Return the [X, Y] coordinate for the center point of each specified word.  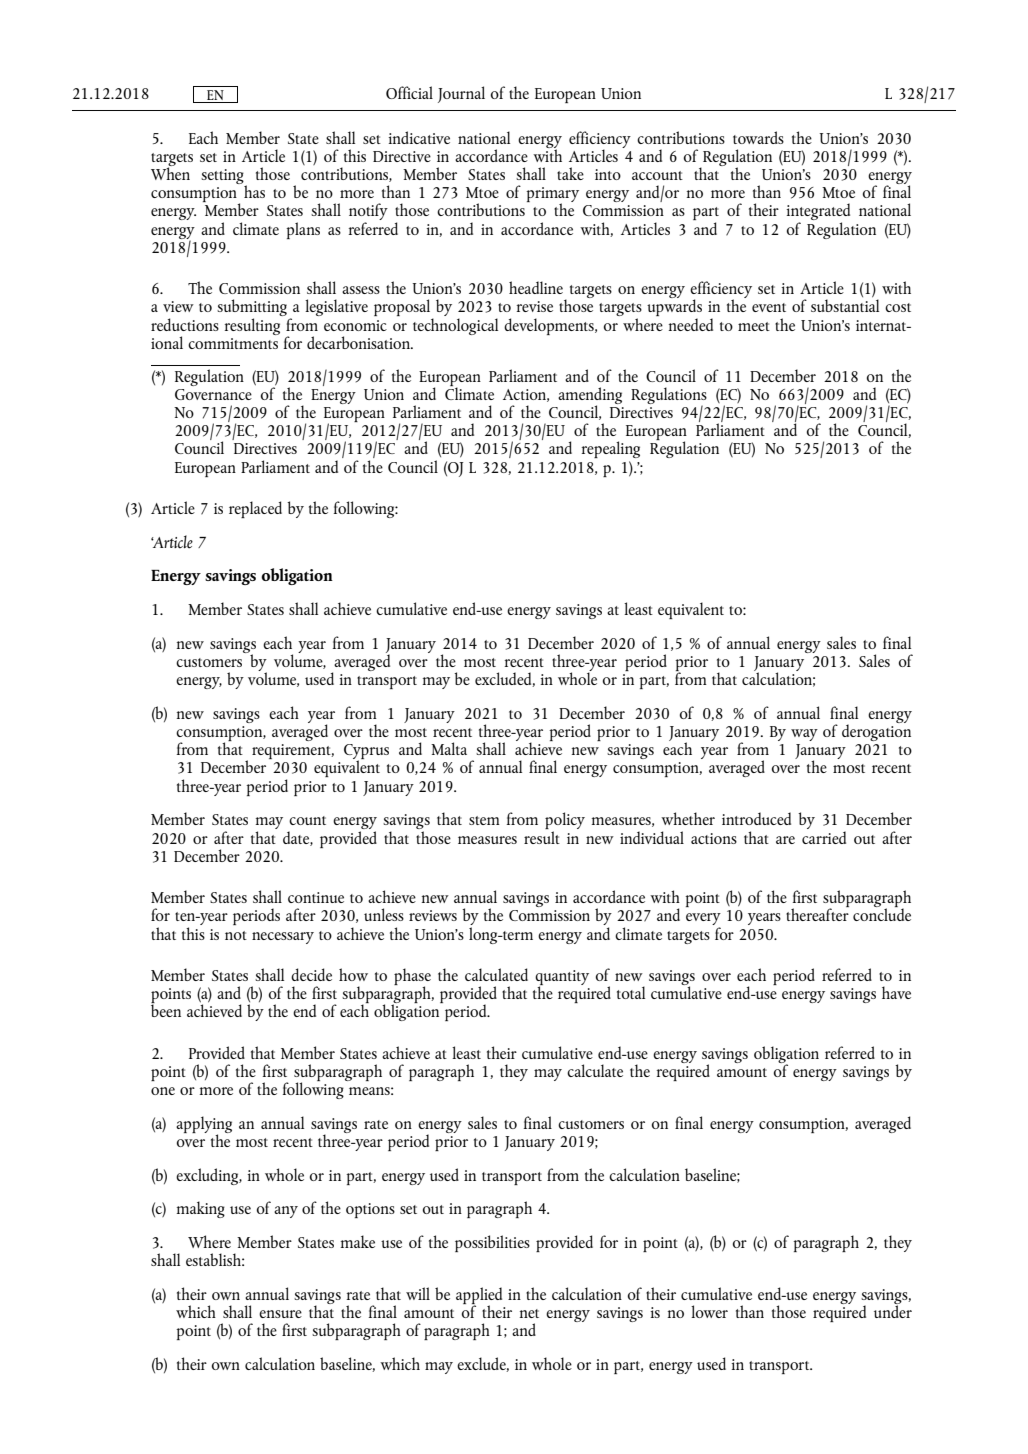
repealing [611, 449]
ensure [280, 1314]
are [785, 840]
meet [754, 326]
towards [758, 137]
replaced [255, 509]
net [529, 1313]
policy [565, 822]
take [570, 173]
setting [223, 178]
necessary [283, 938]
